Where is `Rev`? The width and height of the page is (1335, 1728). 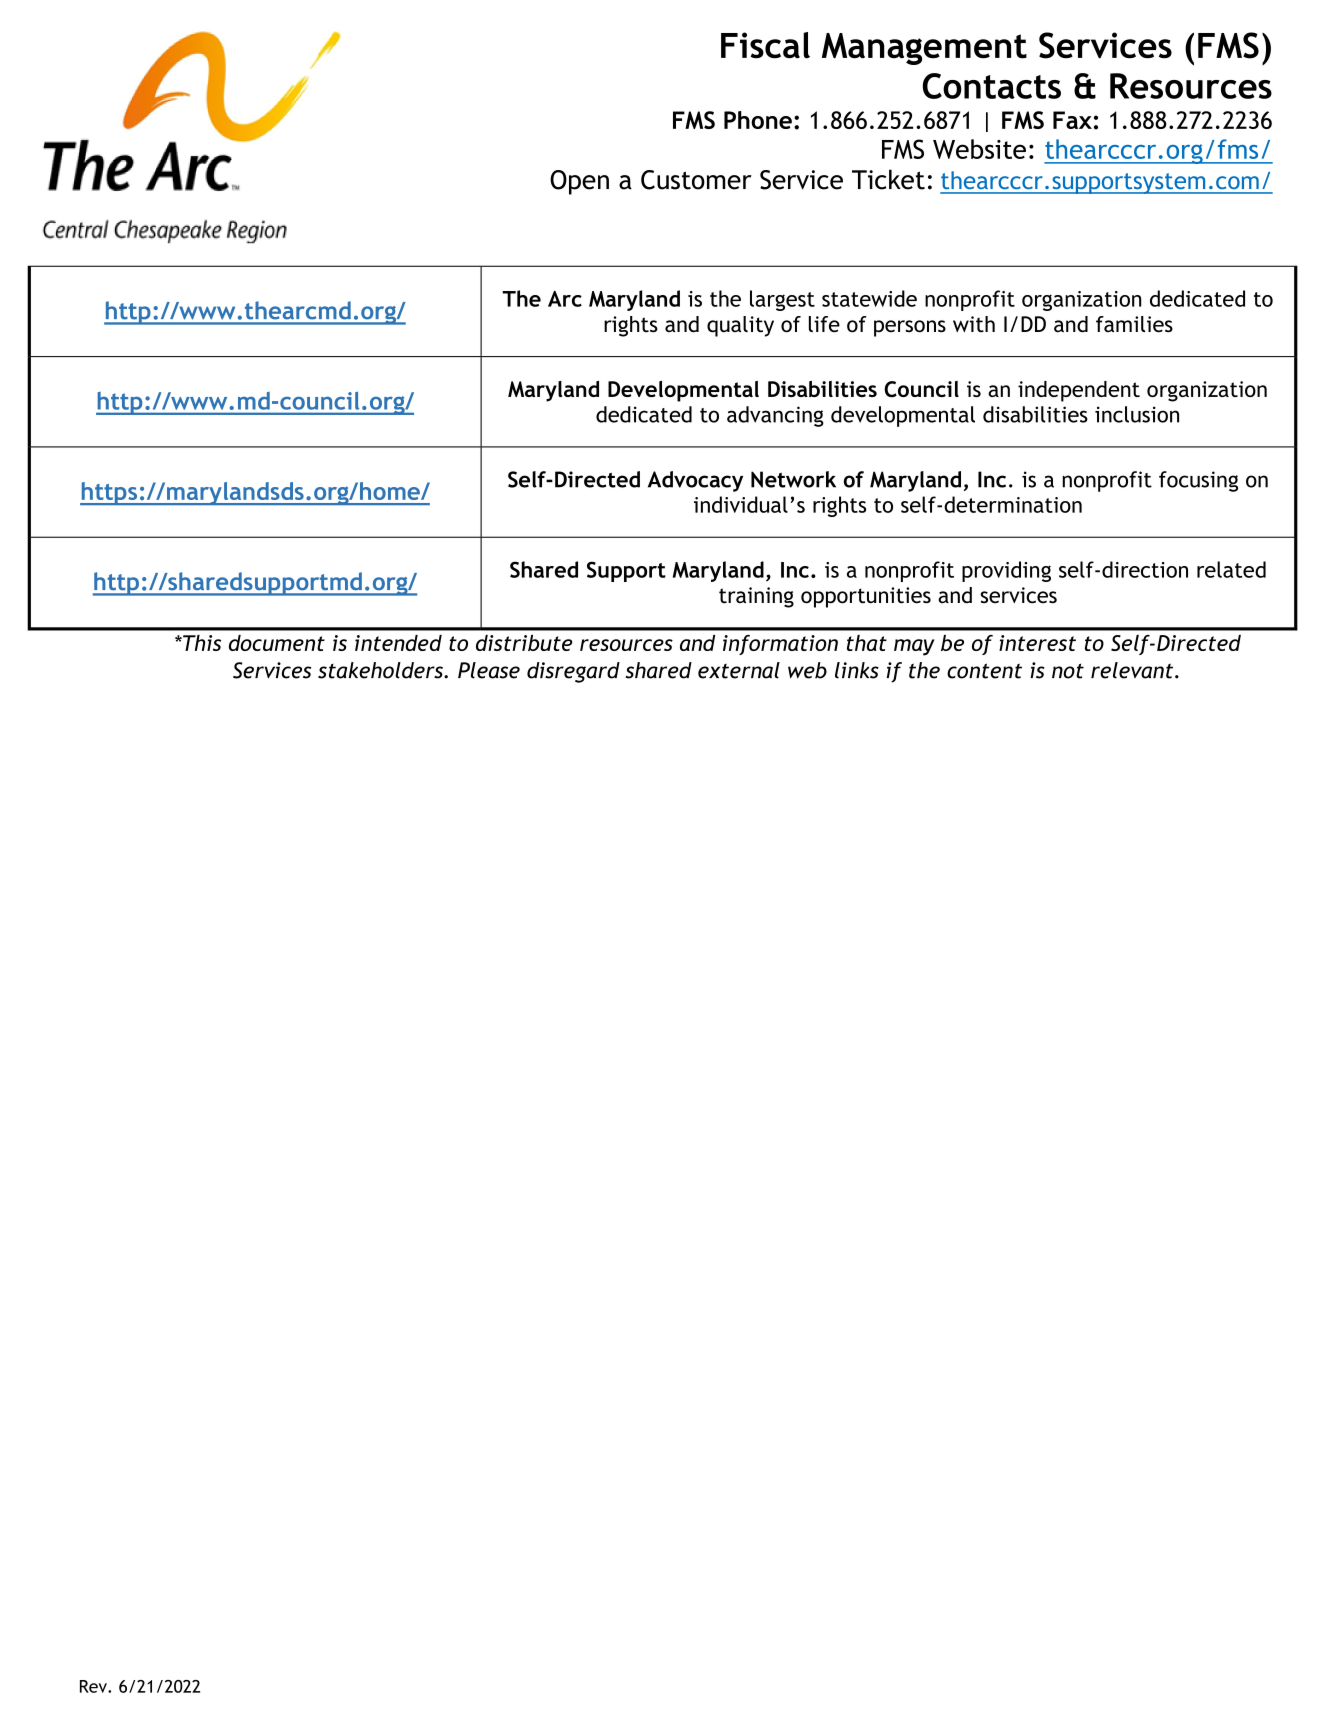 Rev is located at coordinates (94, 1686).
